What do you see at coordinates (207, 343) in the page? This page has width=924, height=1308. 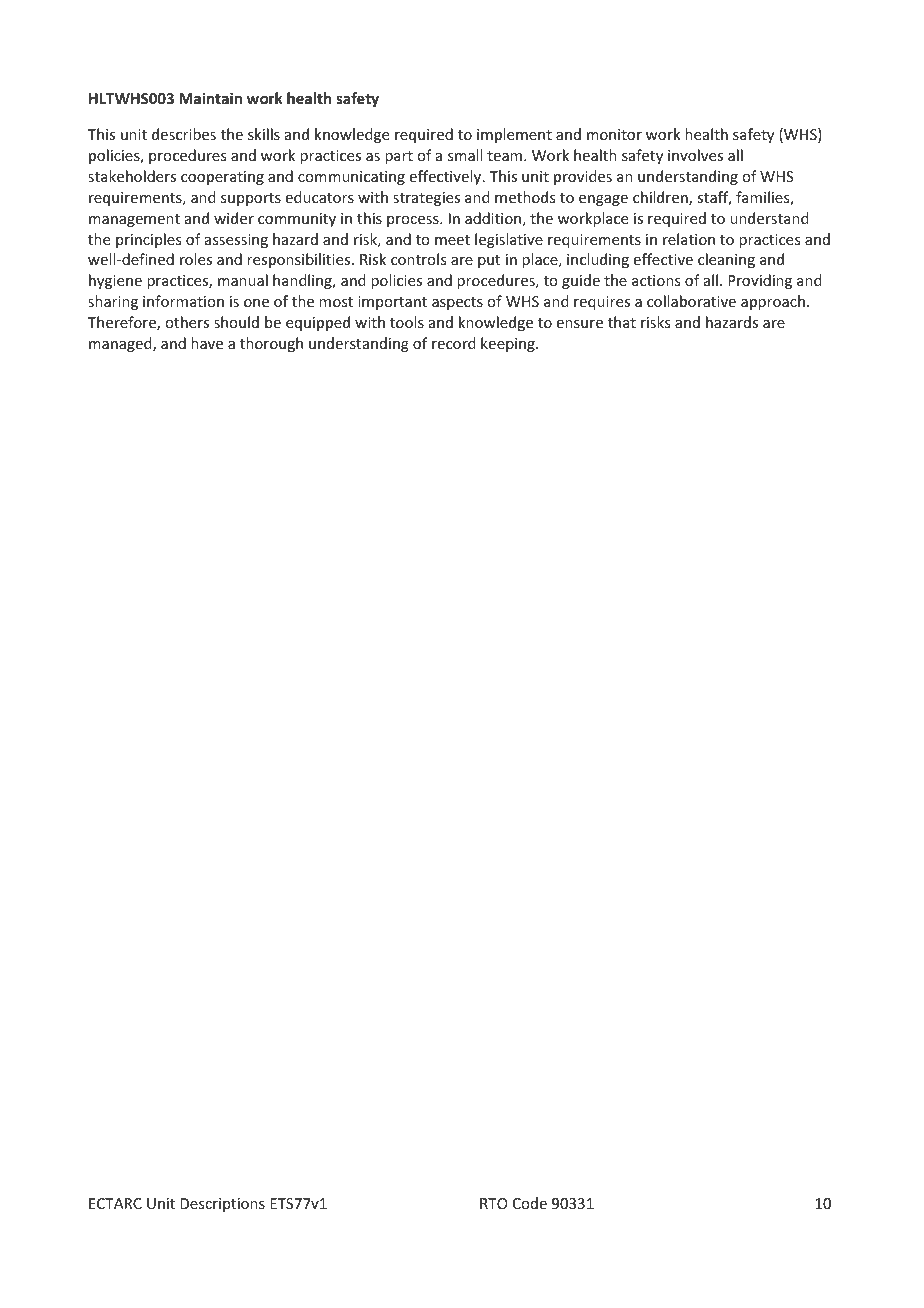 I see `have` at bounding box center [207, 343].
